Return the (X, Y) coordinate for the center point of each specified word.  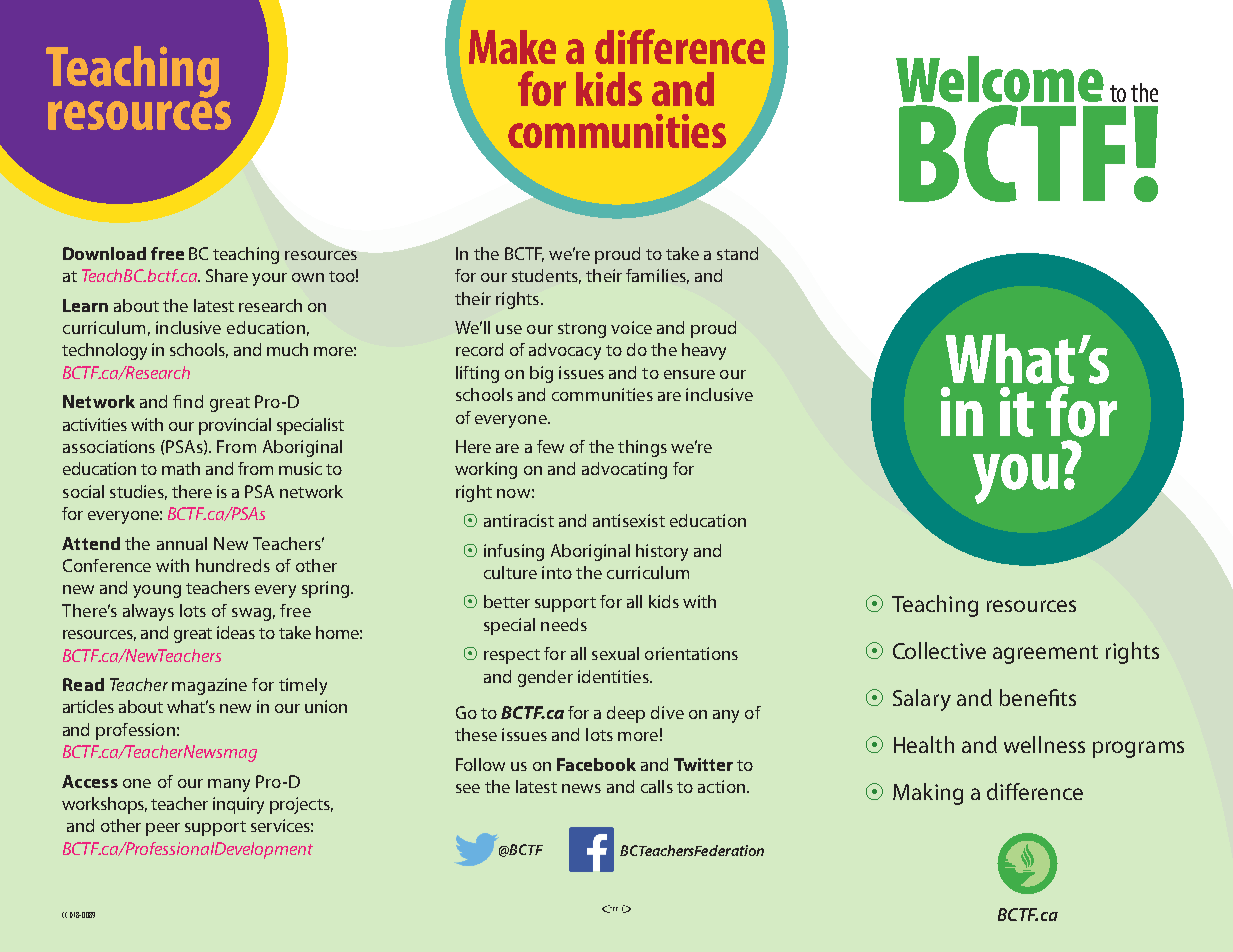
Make (512, 47)
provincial (235, 426)
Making (928, 794)
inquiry (238, 805)
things (642, 448)
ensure (689, 374)
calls (657, 786)
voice (631, 327)
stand (737, 253)
